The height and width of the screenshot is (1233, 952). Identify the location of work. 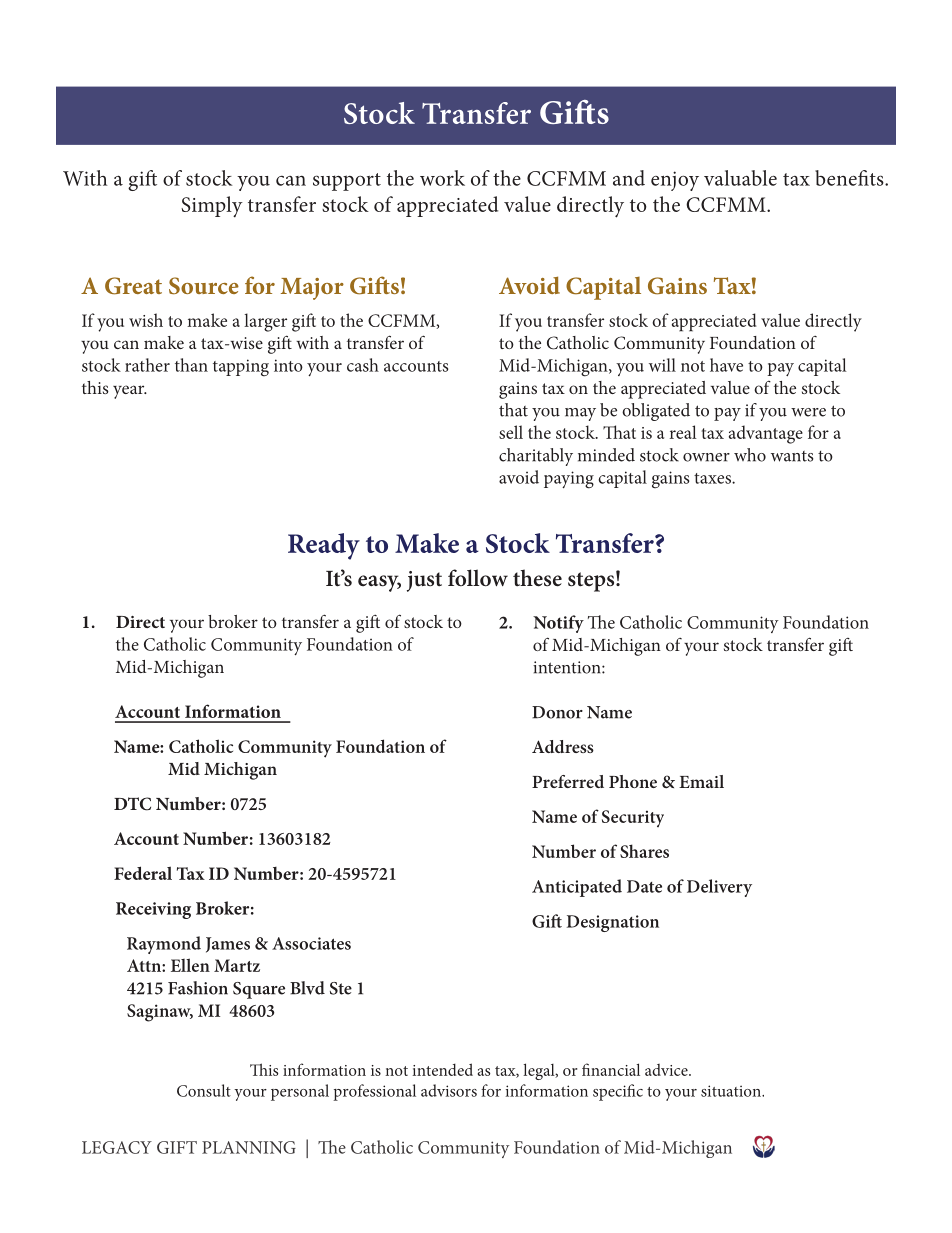
(442, 178).
